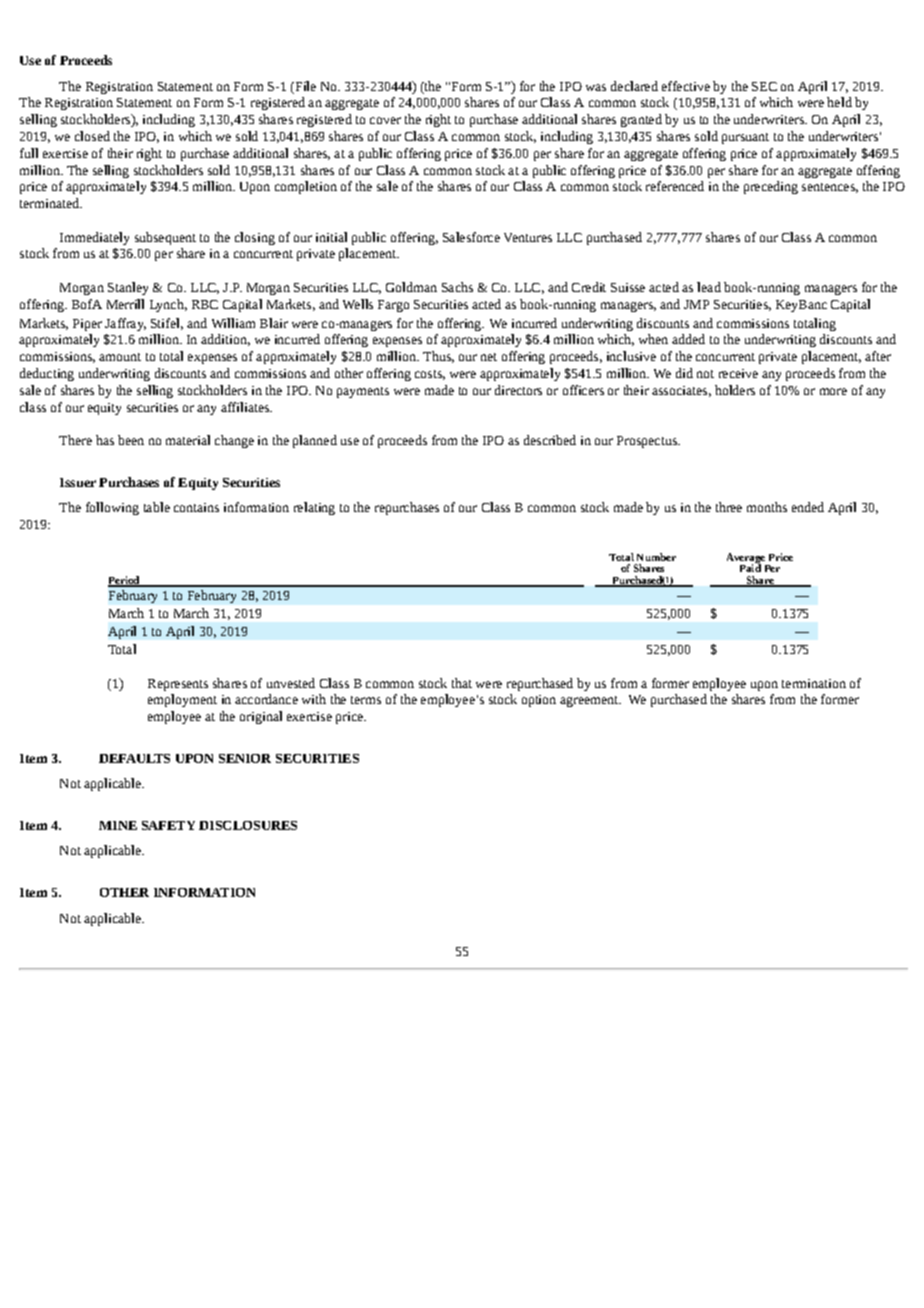 This image has height=1308, width=924. What do you see at coordinates (248, 825) in the image?
I see `DISCLOSURES` at bounding box center [248, 825].
